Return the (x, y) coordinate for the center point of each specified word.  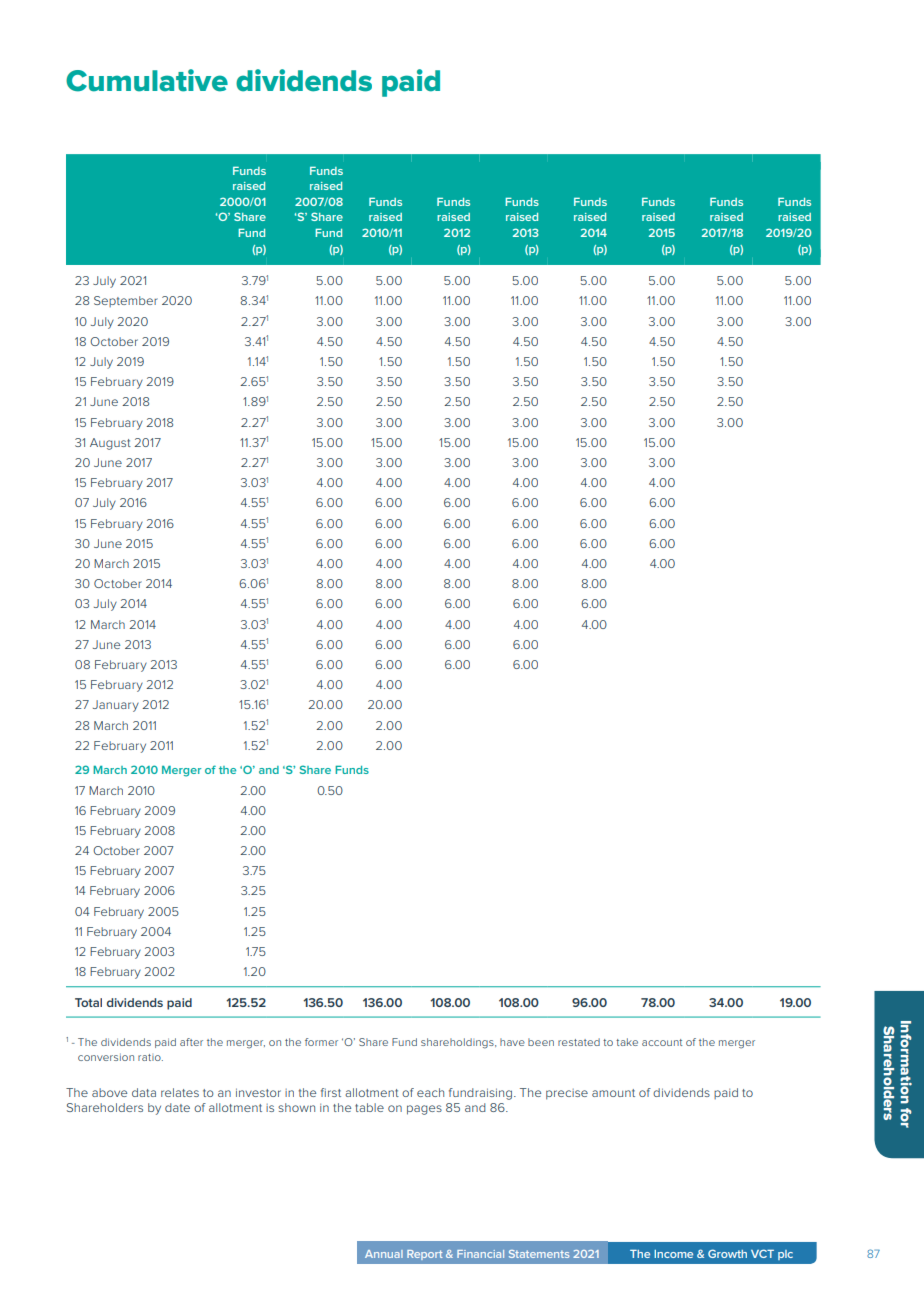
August (110, 444)
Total (88, 1002)
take (627, 1042)
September (126, 301)
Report (425, 1255)
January (116, 706)
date (177, 1107)
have (512, 1042)
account (662, 1042)
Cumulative (147, 80)
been (541, 1042)
